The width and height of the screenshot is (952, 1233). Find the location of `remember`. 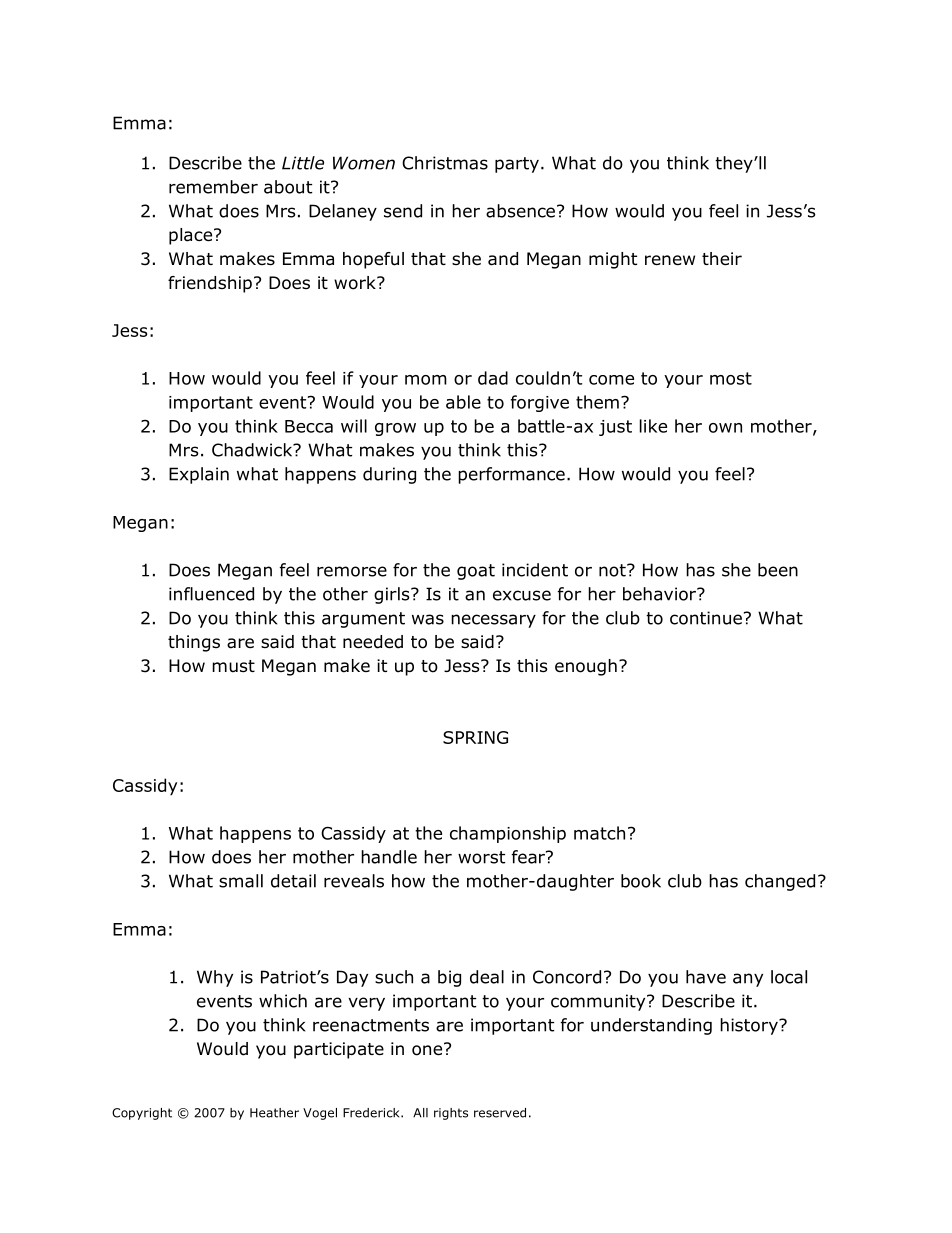

remember is located at coordinates (213, 187).
